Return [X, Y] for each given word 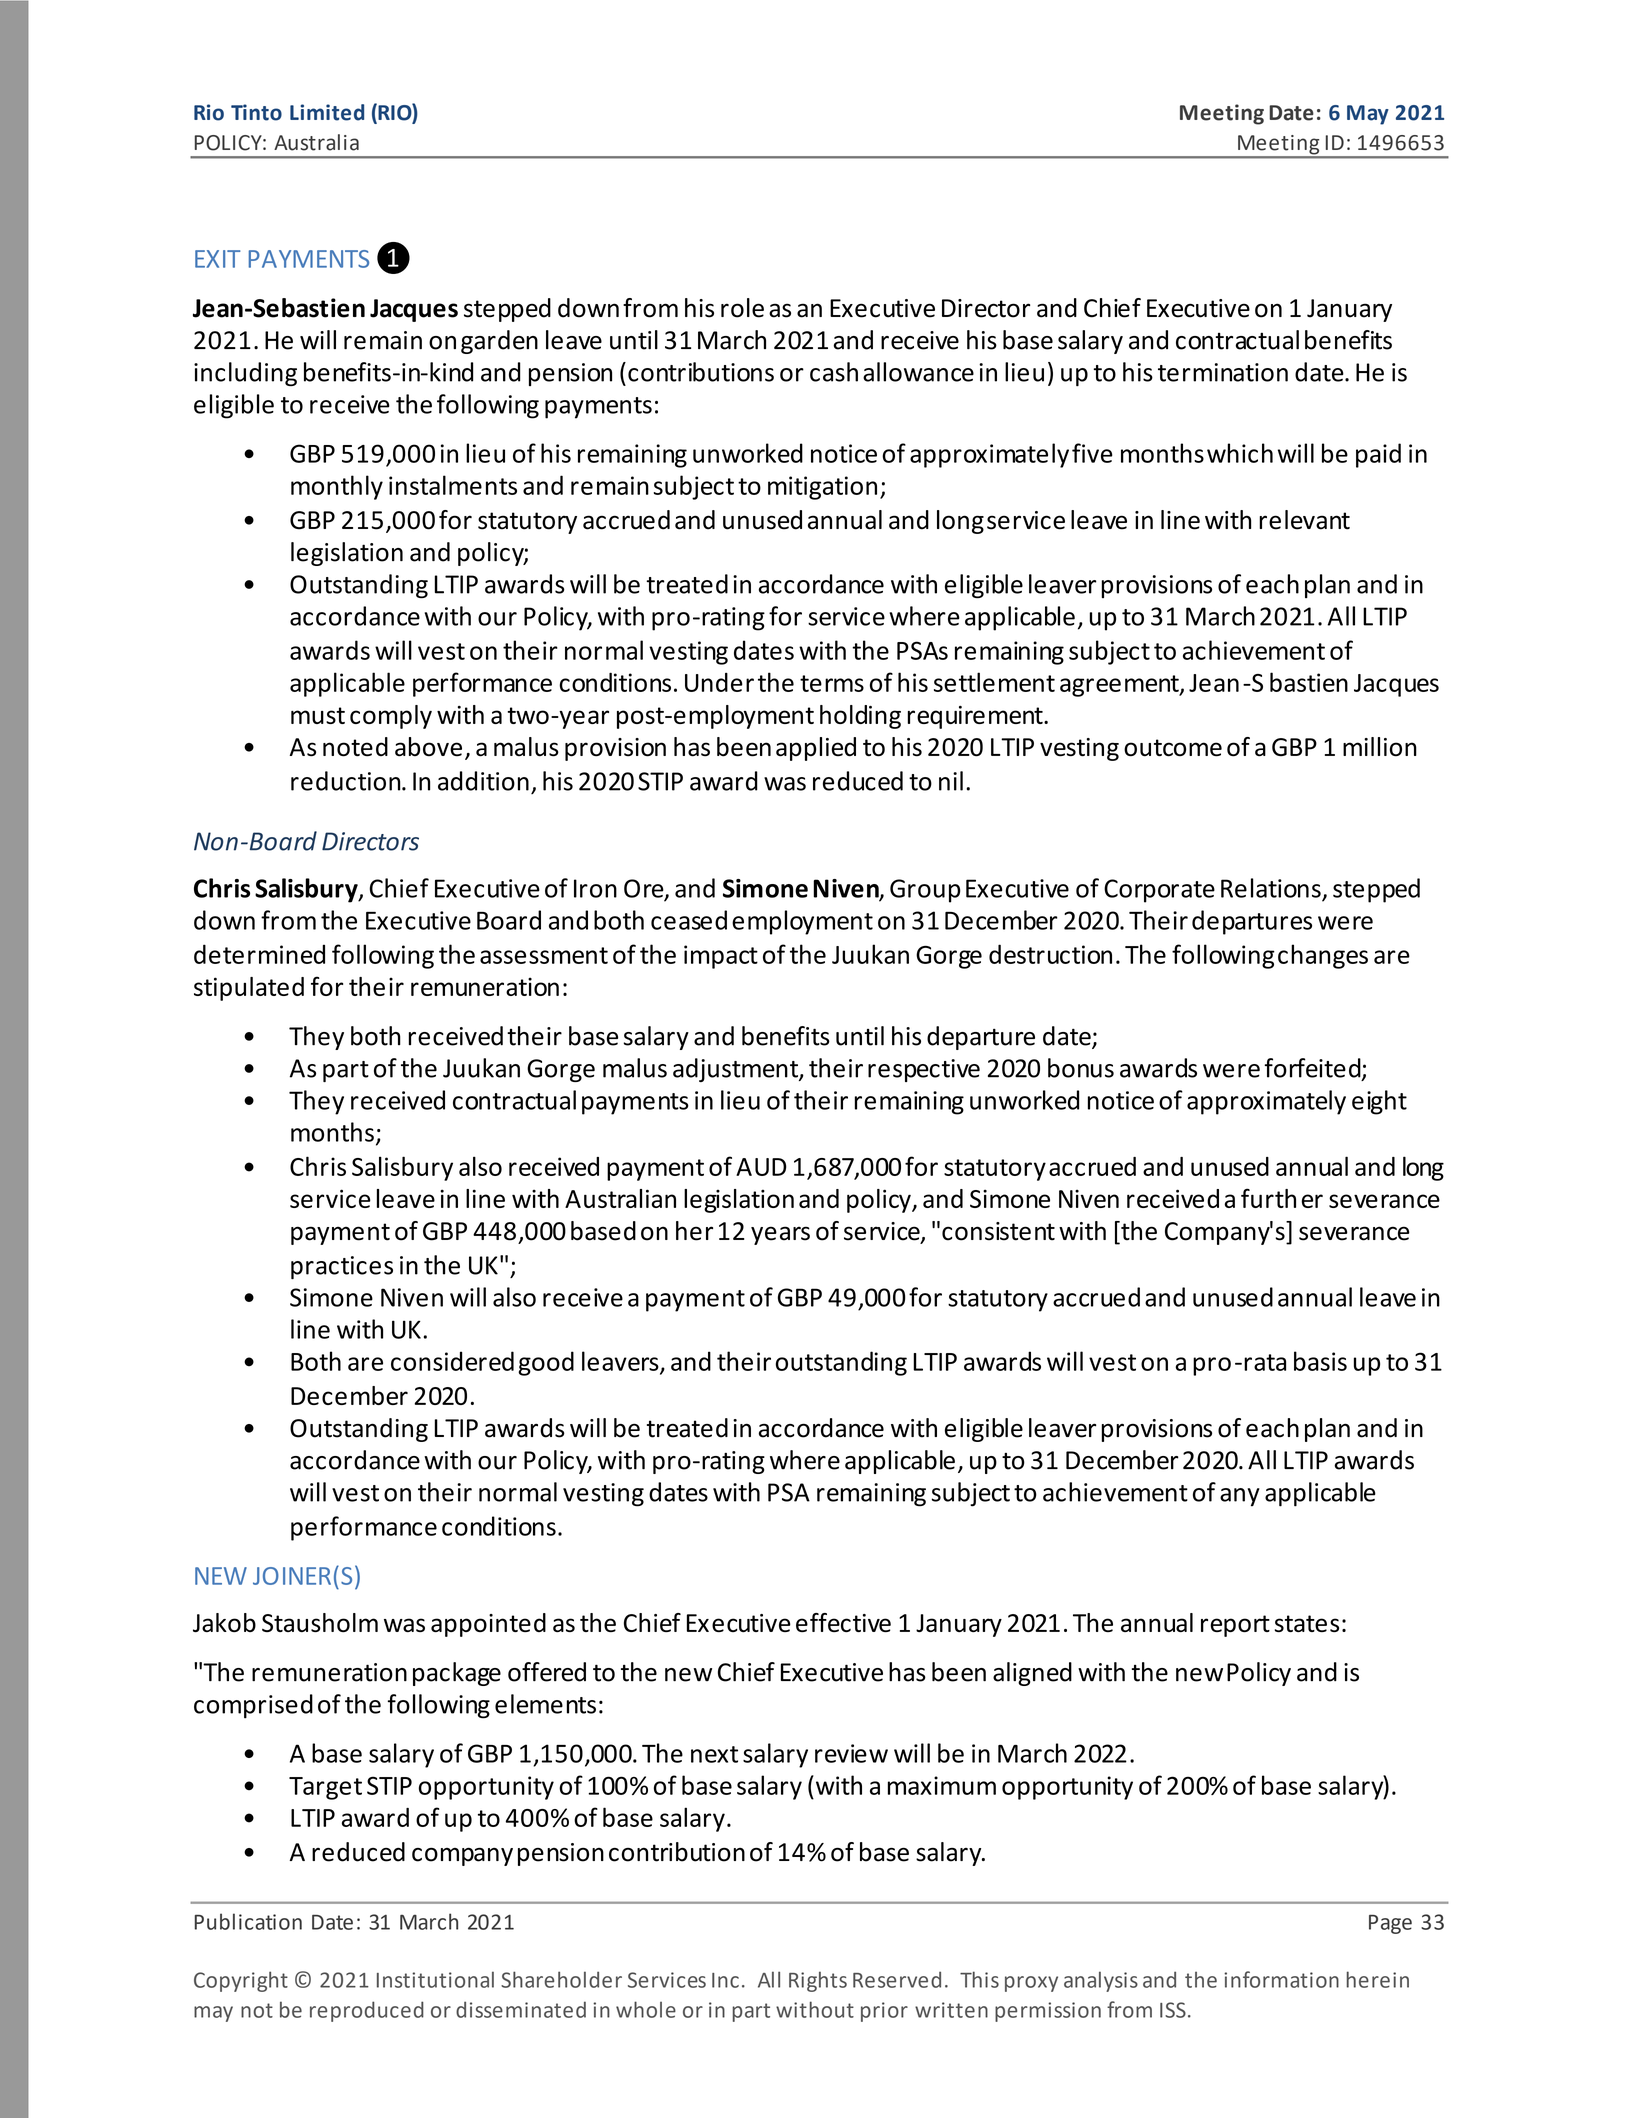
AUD [761, 1167]
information [1281, 1979]
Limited [327, 112]
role [742, 308]
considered [452, 1361]
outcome [1173, 748]
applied [816, 749]
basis [1320, 1361]
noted [355, 747]
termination [1223, 372]
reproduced [367, 2011]
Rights [818, 1981]
